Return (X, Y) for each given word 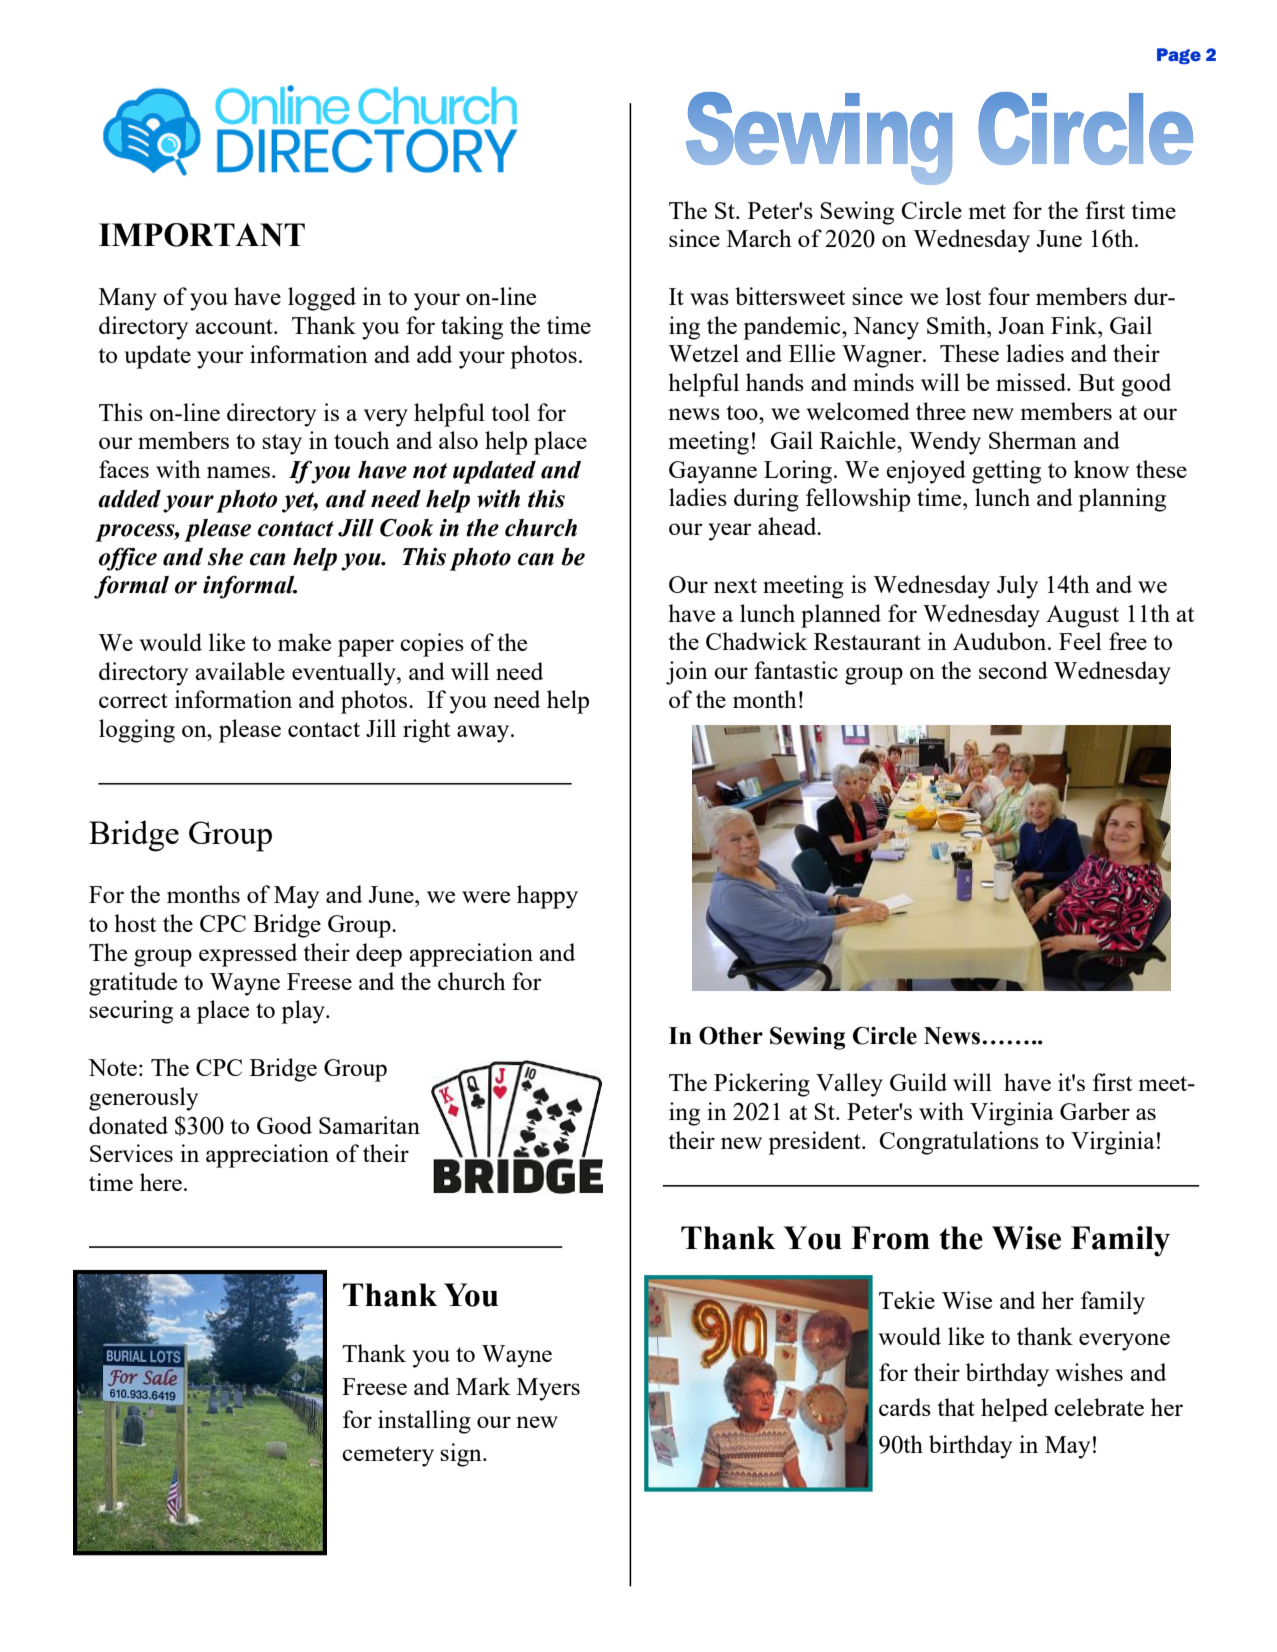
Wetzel (703, 353)
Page (1179, 56)
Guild (918, 1082)
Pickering (762, 1085)
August (1082, 616)
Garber (1095, 1111)
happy (547, 897)
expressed (248, 955)
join (687, 673)
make (304, 642)
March (759, 238)
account (235, 326)
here (161, 1182)
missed (1032, 382)
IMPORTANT (202, 235)
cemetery (388, 1456)
